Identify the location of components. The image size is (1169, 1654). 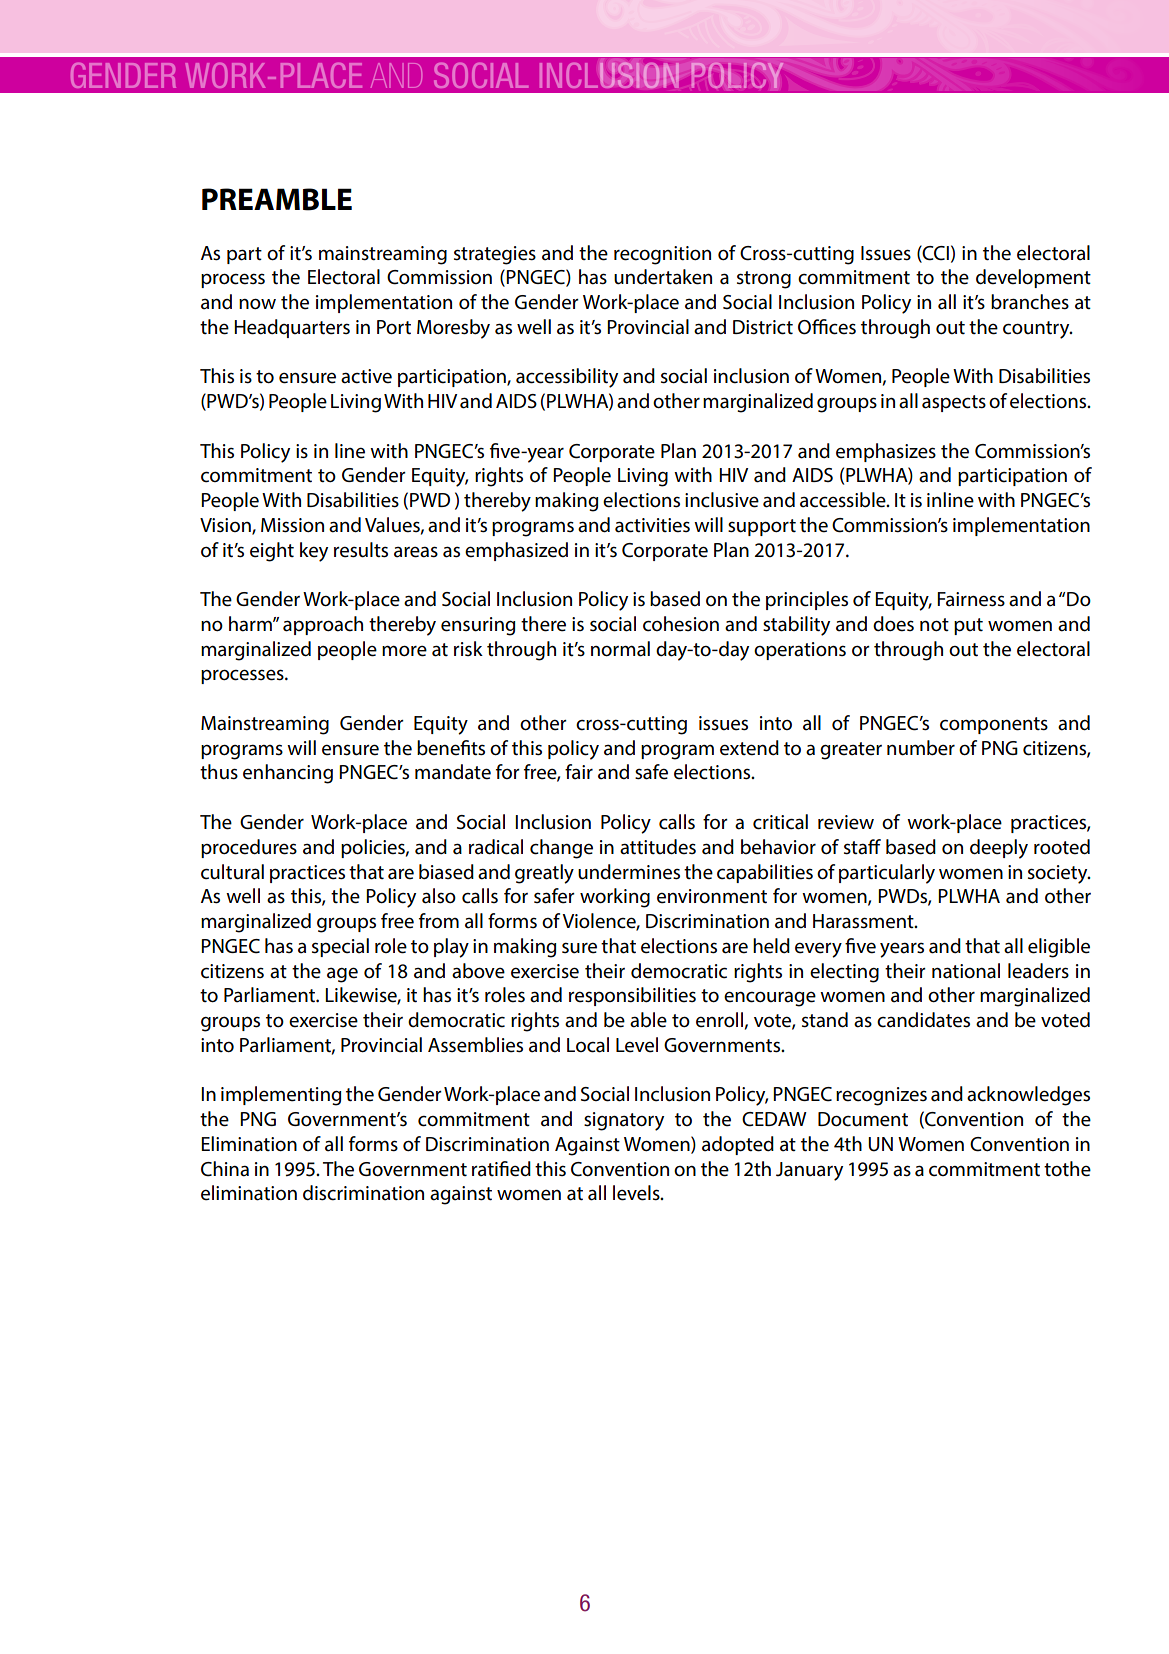
(994, 725).
